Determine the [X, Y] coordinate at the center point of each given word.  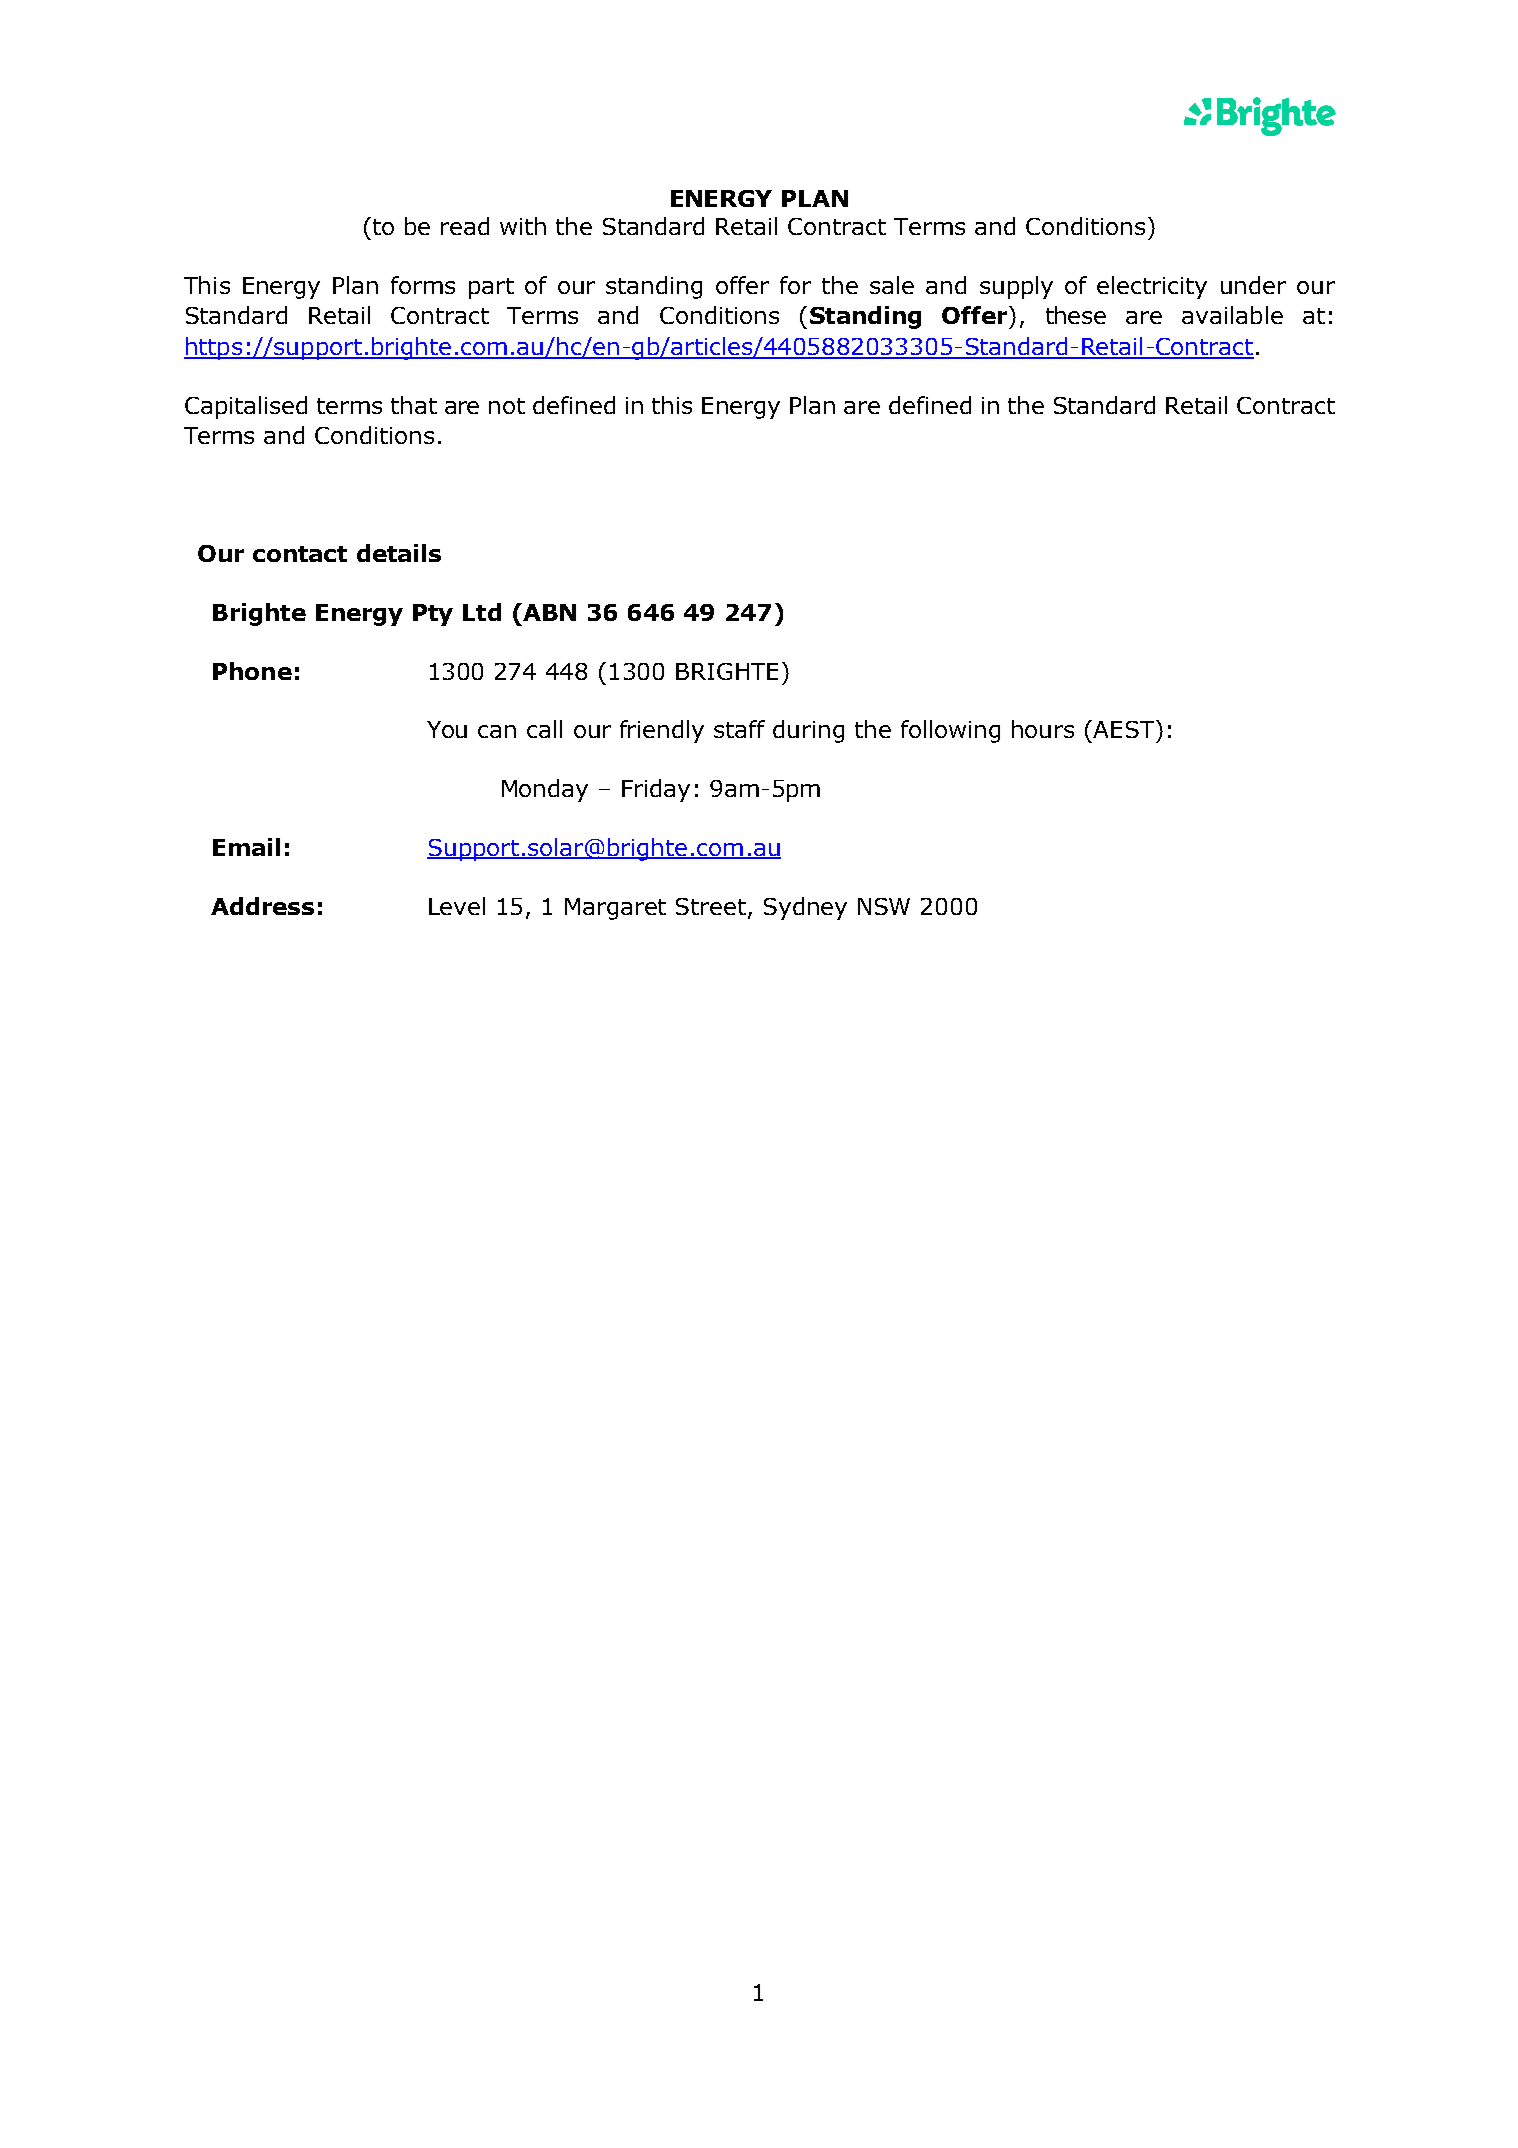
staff [739, 729]
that [414, 405]
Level [457, 906]
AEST [1125, 729]
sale [892, 285]
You [447, 729]
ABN [548, 612]
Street [712, 907]
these [1076, 315]
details [399, 553]
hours [1043, 729]
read [465, 226]
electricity [1152, 287]
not [507, 406]
